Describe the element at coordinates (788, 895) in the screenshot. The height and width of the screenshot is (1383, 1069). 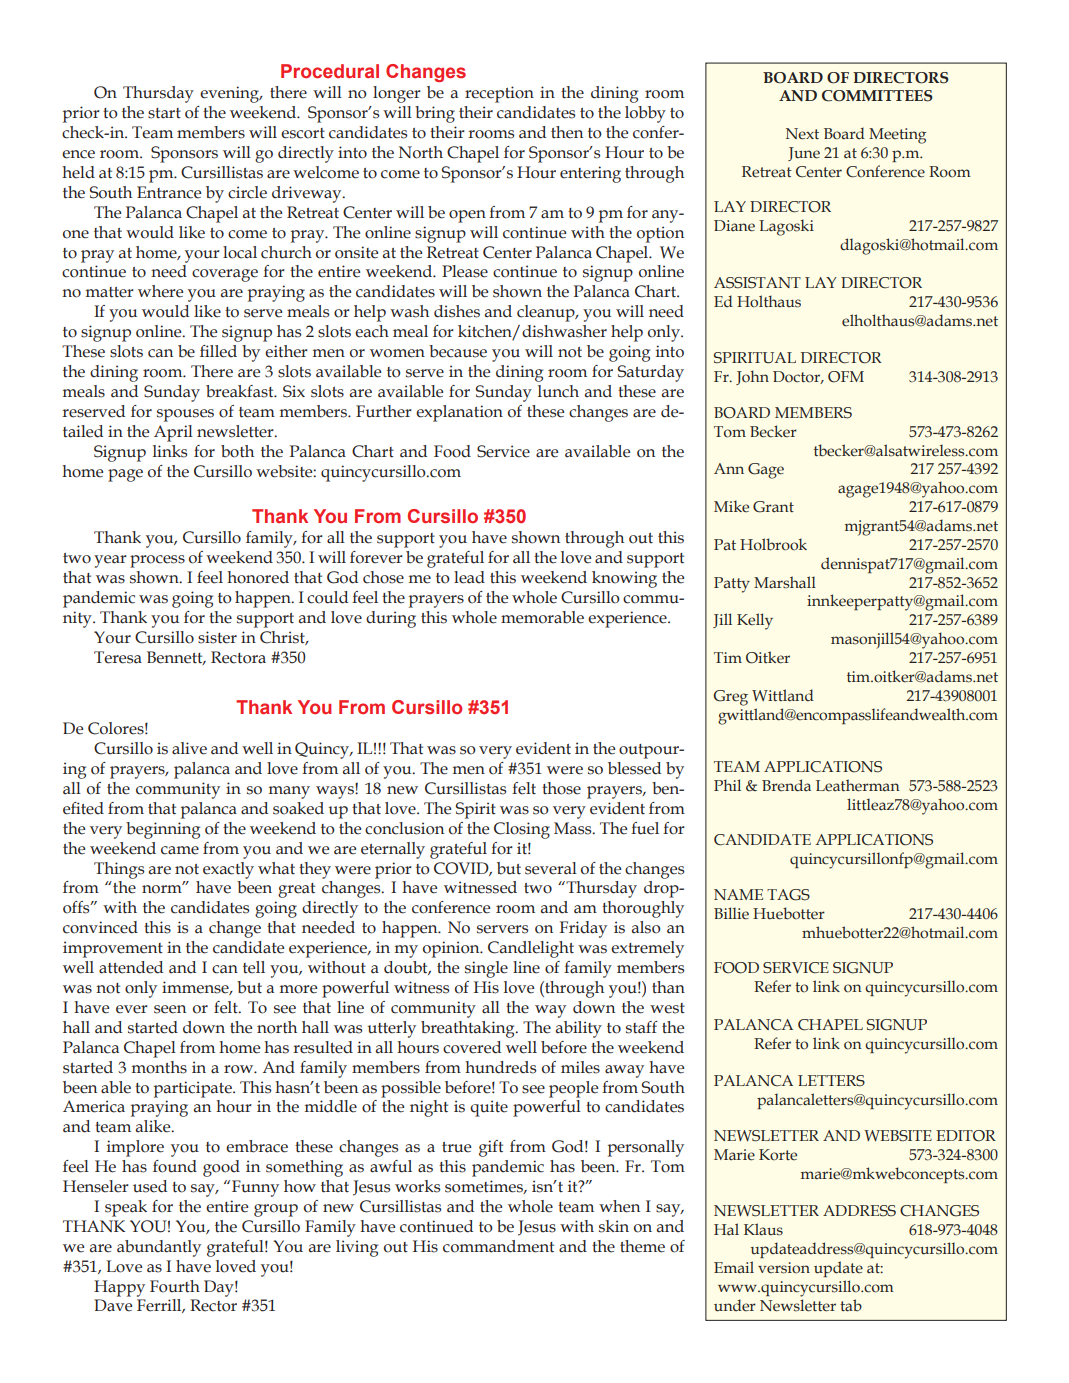
I see `TAGS` at that location.
